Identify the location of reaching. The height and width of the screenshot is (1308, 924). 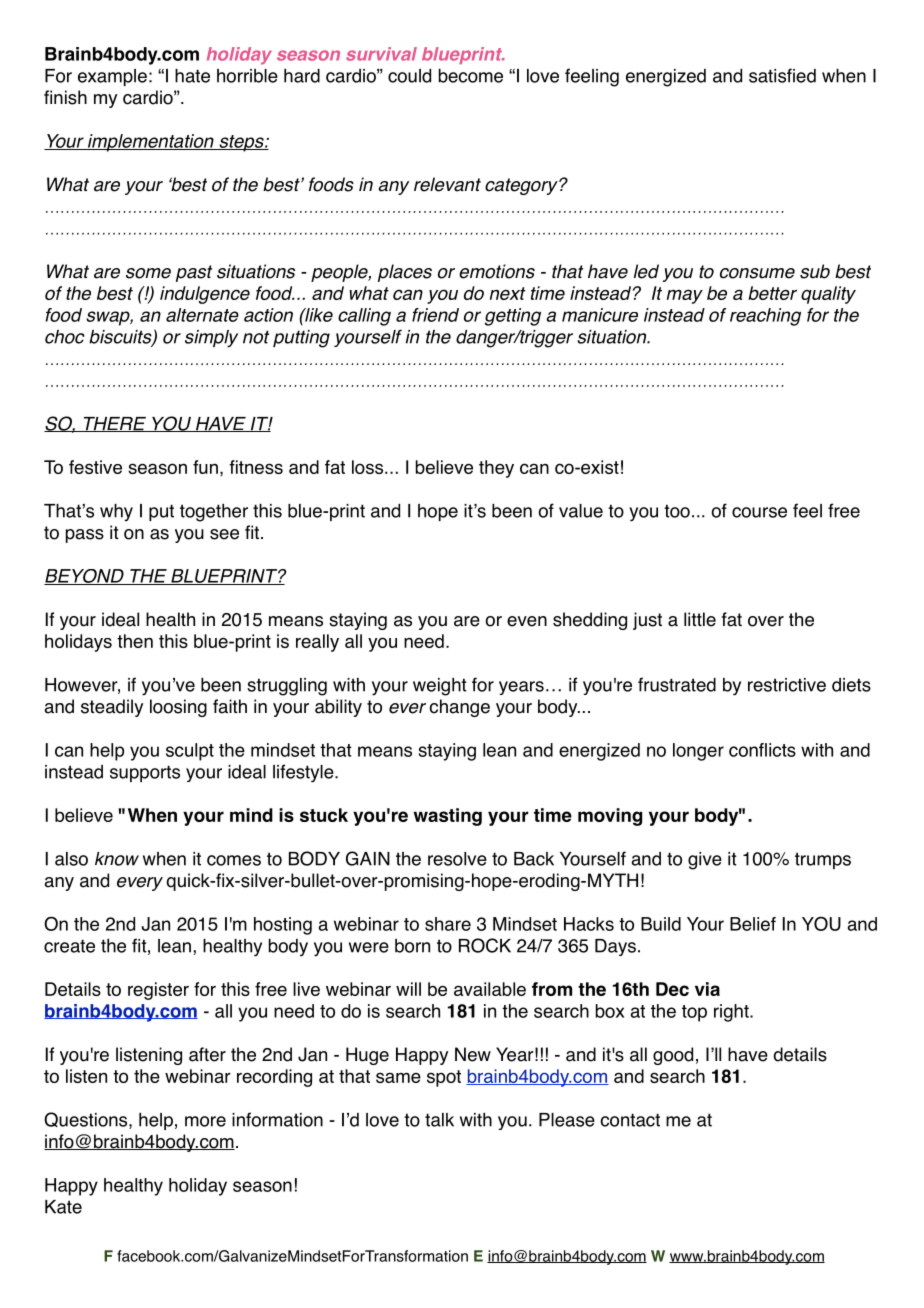
(765, 317).
